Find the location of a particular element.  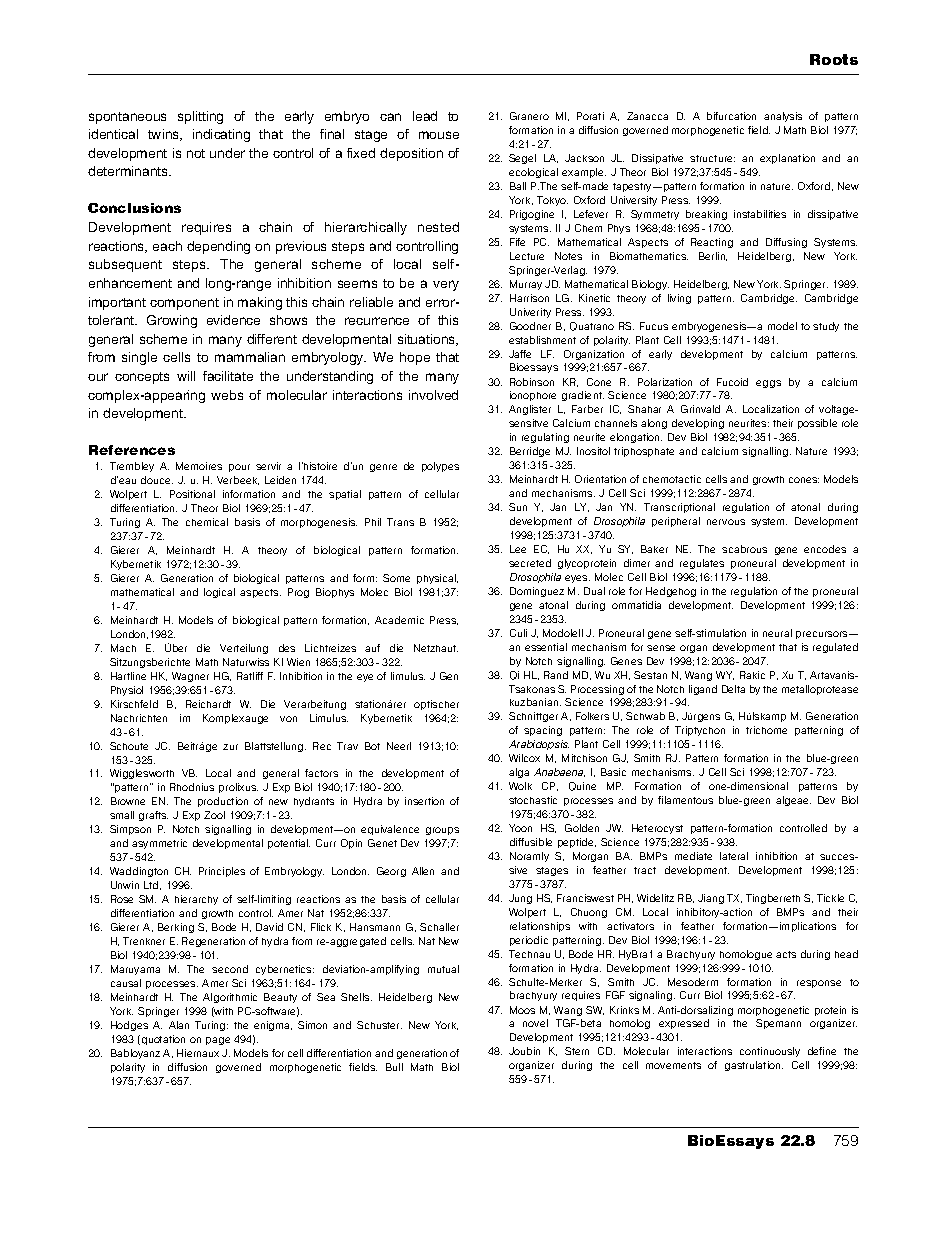

Positional is located at coordinates (192, 494).
